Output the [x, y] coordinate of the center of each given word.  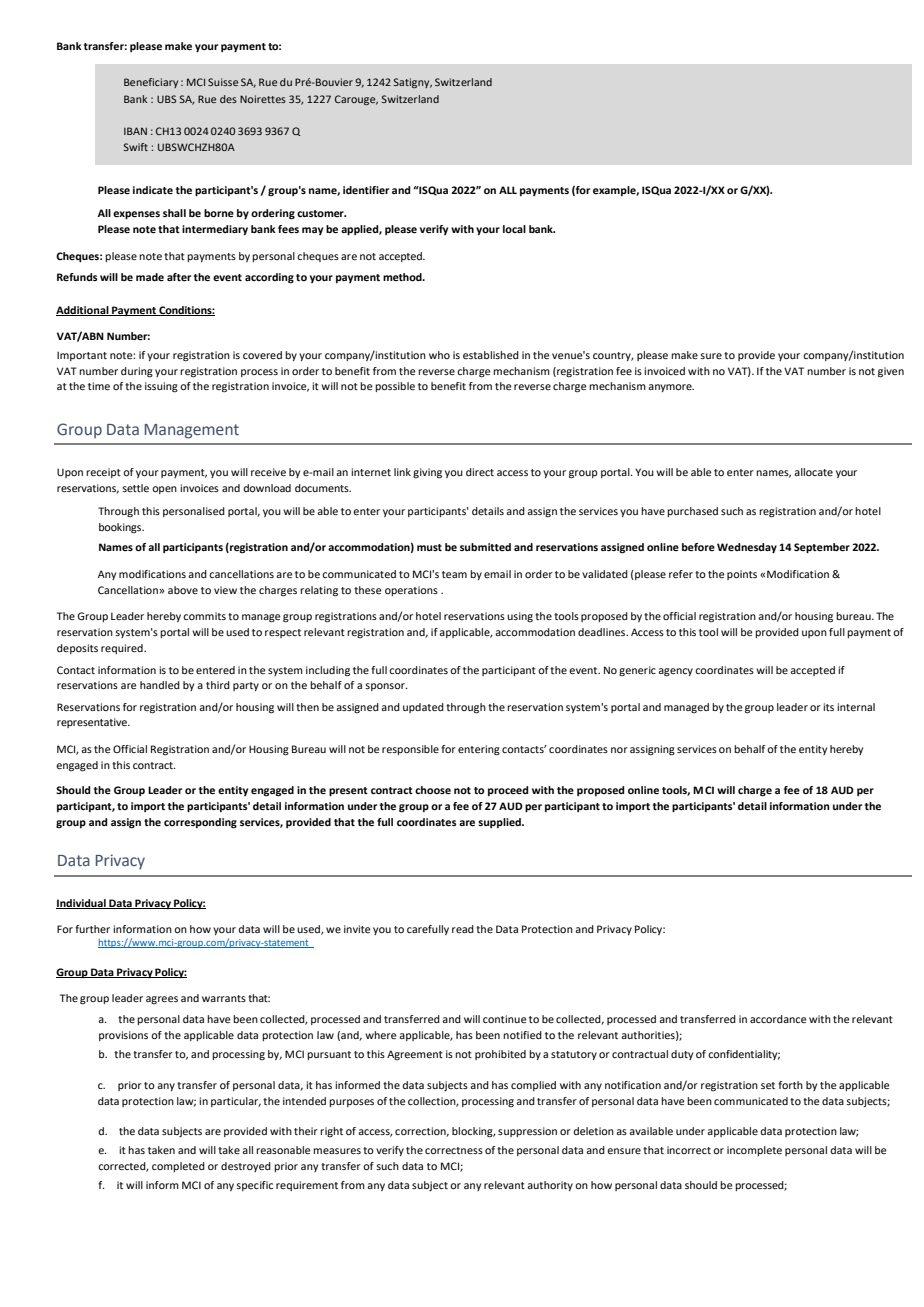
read [463, 929]
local [514, 229]
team [454, 574]
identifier [366, 190]
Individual [82, 904]
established [491, 355]
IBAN [135, 131]
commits [204, 616]
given [891, 372]
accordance [778, 1019]
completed [178, 1167]
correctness [454, 1150]
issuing [161, 387]
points [742, 575]
